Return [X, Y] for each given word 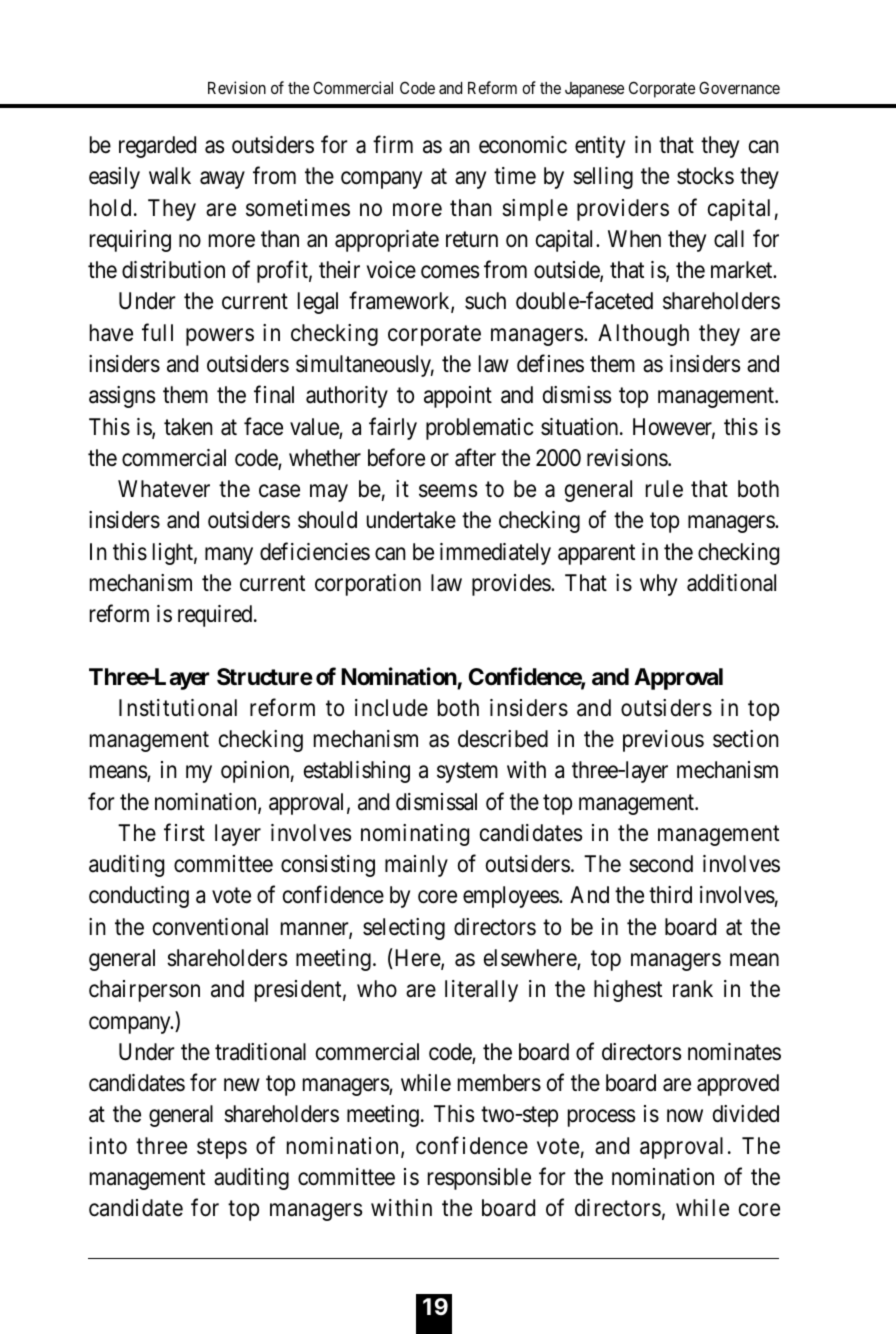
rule [664, 489]
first [184, 832]
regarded [157, 147]
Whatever [164, 489]
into [108, 1146]
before [396, 457]
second [661, 864]
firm [393, 144]
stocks [705, 176]
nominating [415, 835]
